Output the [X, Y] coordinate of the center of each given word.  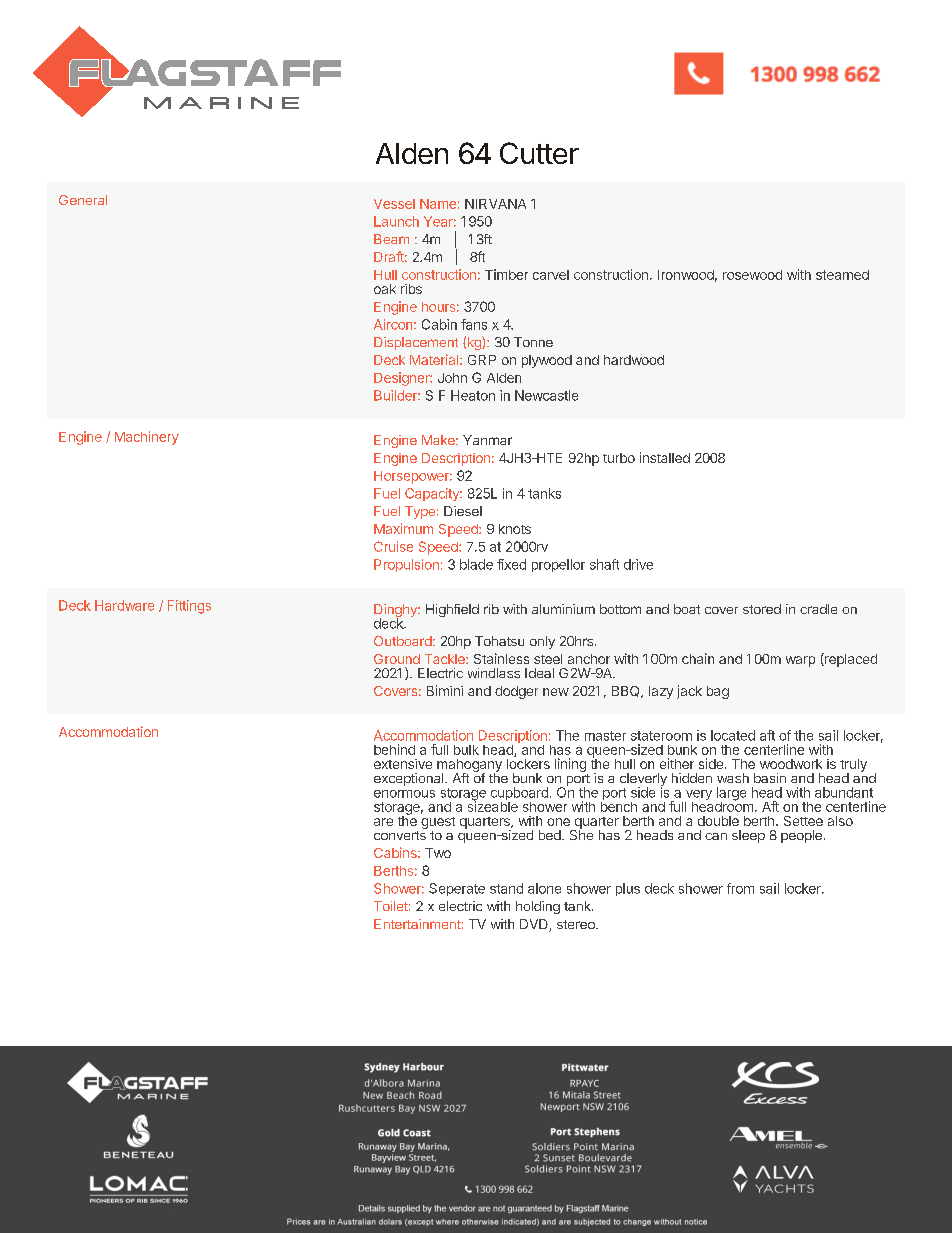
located [733, 735]
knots [515, 529]
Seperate [457, 889]
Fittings [189, 607]
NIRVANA [495, 204]
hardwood [634, 360]
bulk [466, 750]
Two [438, 853]
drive [638, 564]
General [83, 200]
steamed [842, 275]
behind [394, 749]
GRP [482, 360]
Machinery [147, 438]
